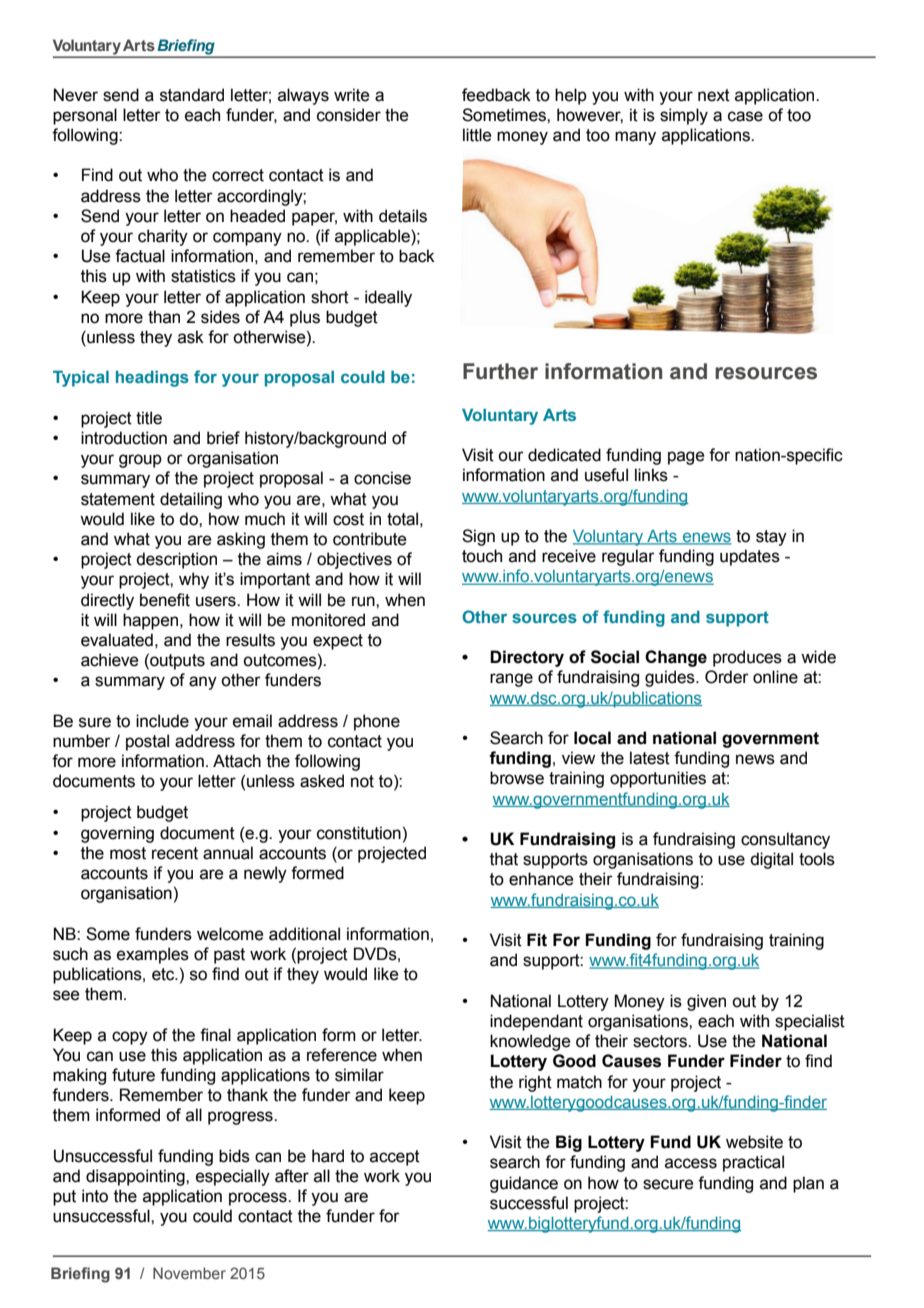 The width and height of the image is (924, 1308). I want to click on headings, so click(152, 378).
